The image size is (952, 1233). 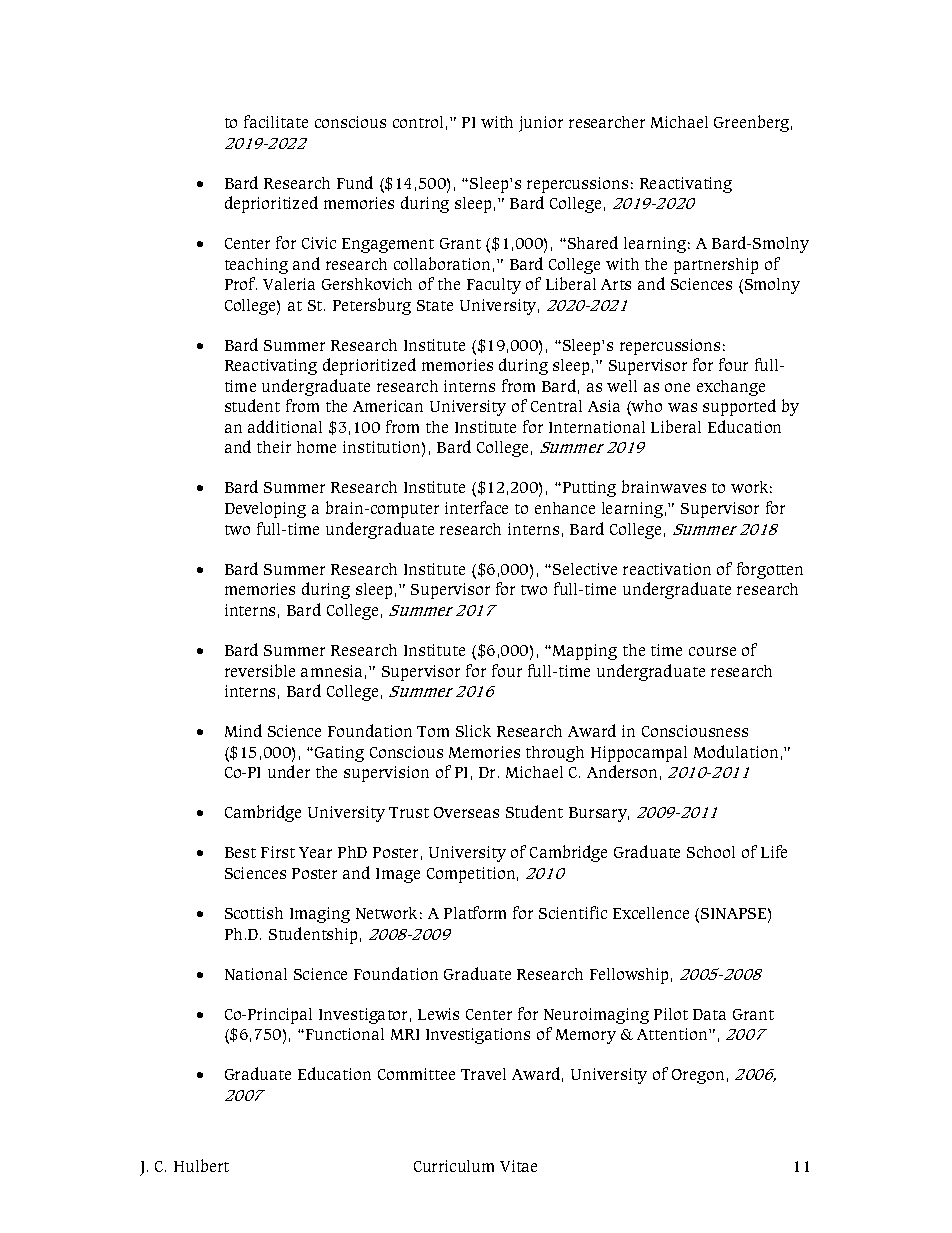 I want to click on Vitae, so click(x=518, y=1166).
